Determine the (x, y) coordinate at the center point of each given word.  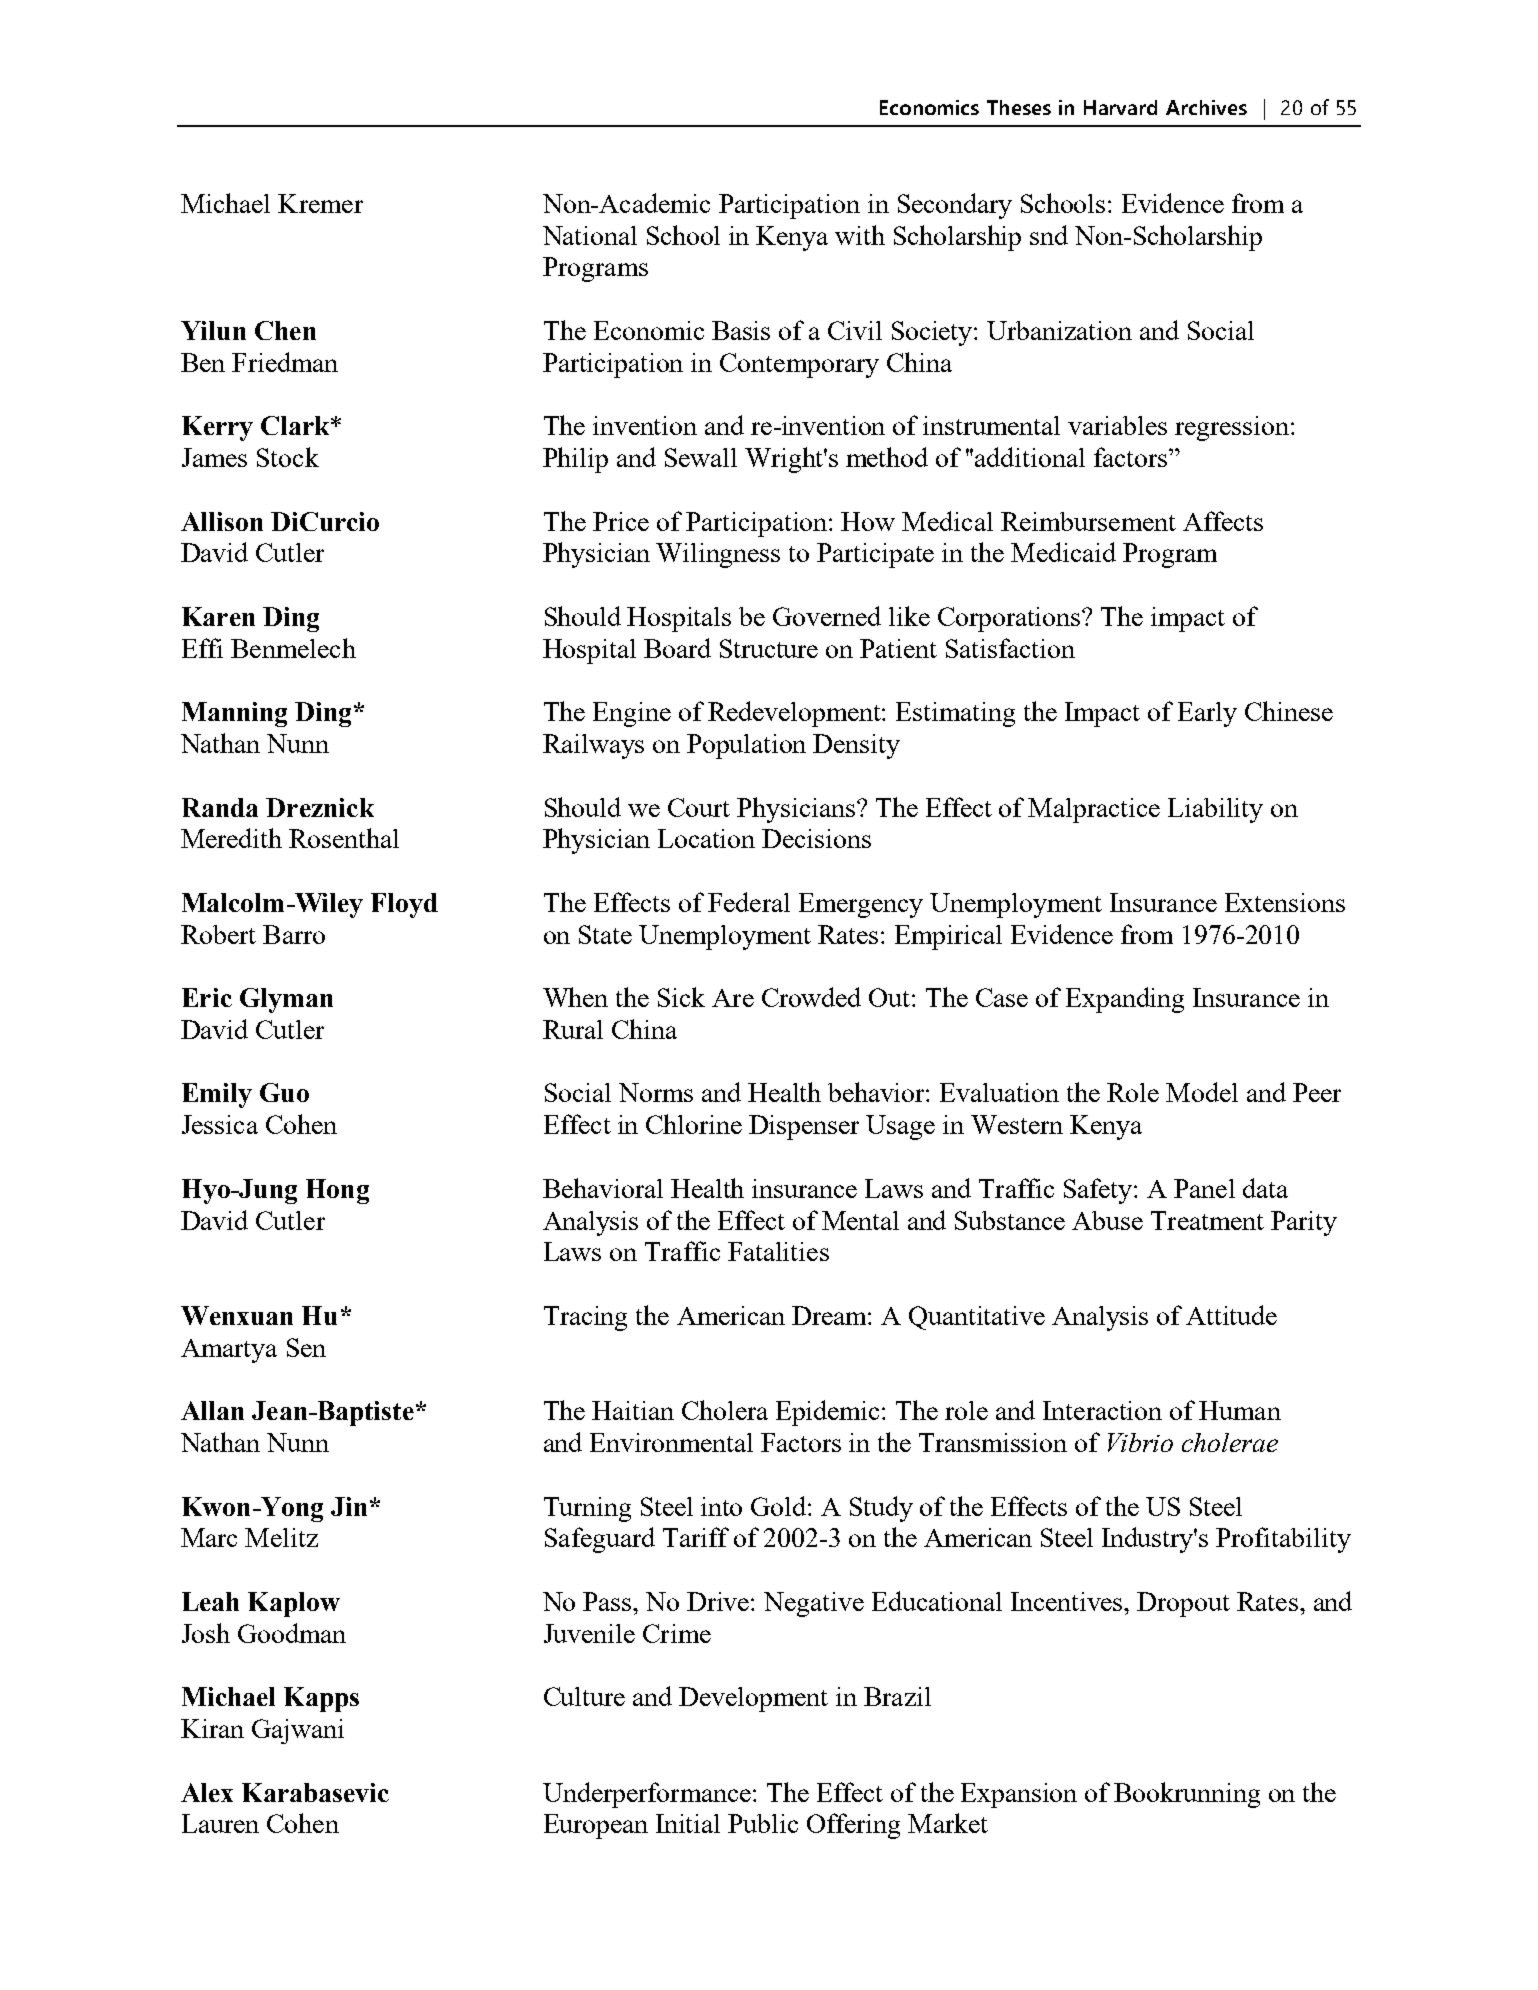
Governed (827, 616)
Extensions (1285, 902)
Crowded (811, 997)
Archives (1206, 107)
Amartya (229, 1351)
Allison (222, 521)
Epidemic (829, 1413)
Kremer (320, 203)
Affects (1223, 521)
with (860, 235)
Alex (207, 1792)
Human (1240, 1410)
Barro (294, 934)
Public (763, 1823)
